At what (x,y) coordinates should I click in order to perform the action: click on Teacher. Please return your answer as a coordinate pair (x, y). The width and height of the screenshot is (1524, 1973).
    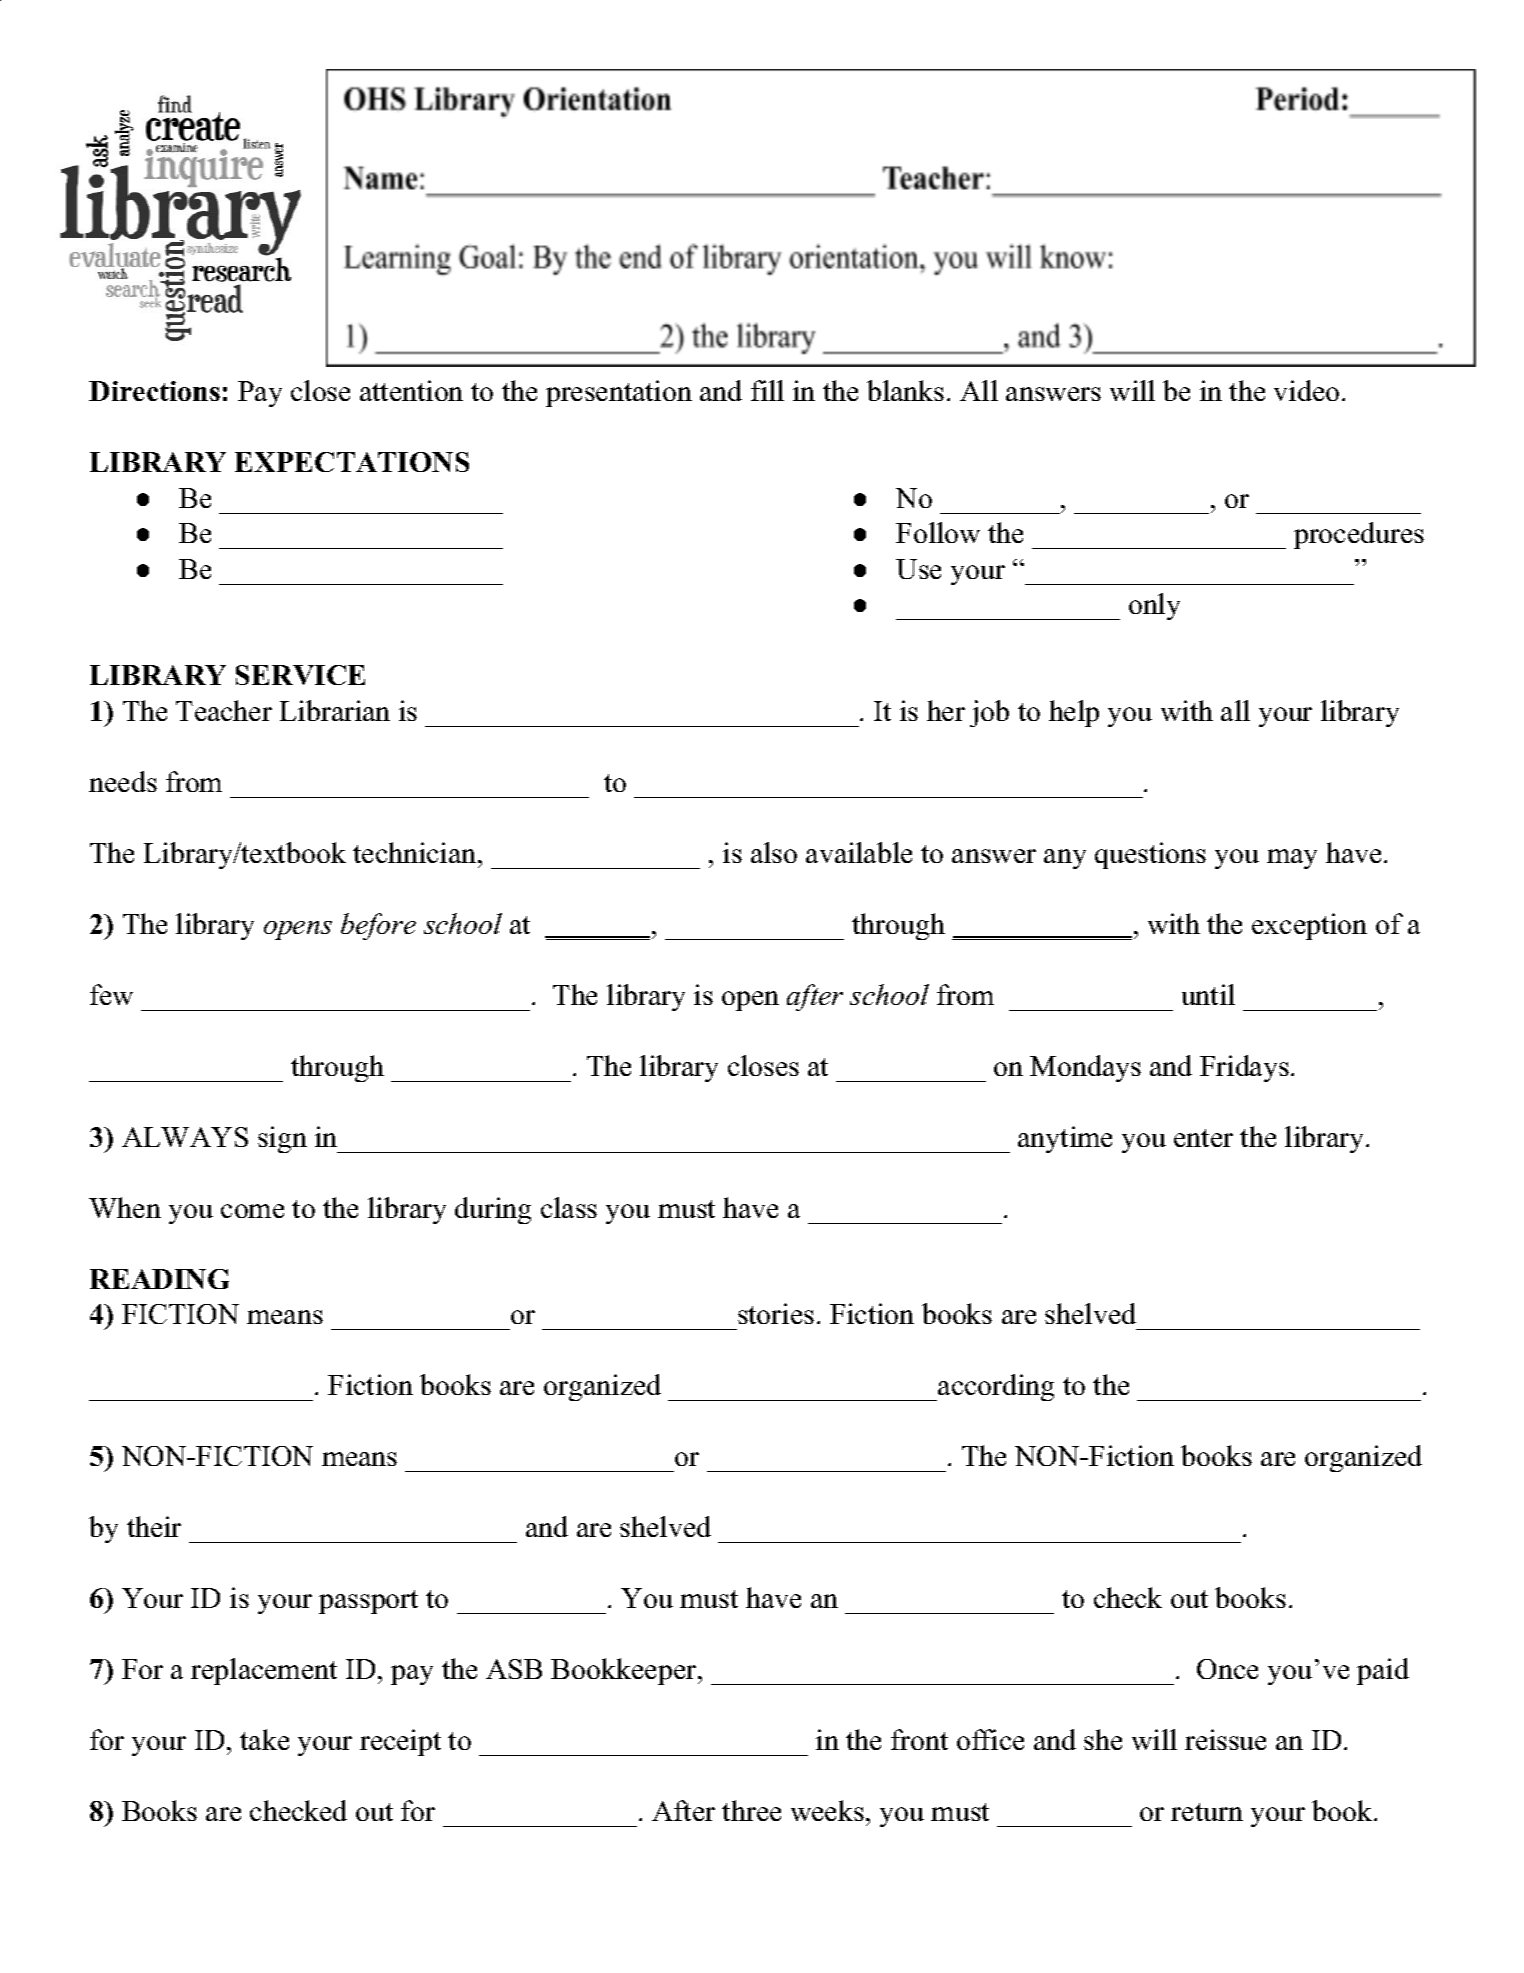
    Looking at the image, I should click on (224, 710).
